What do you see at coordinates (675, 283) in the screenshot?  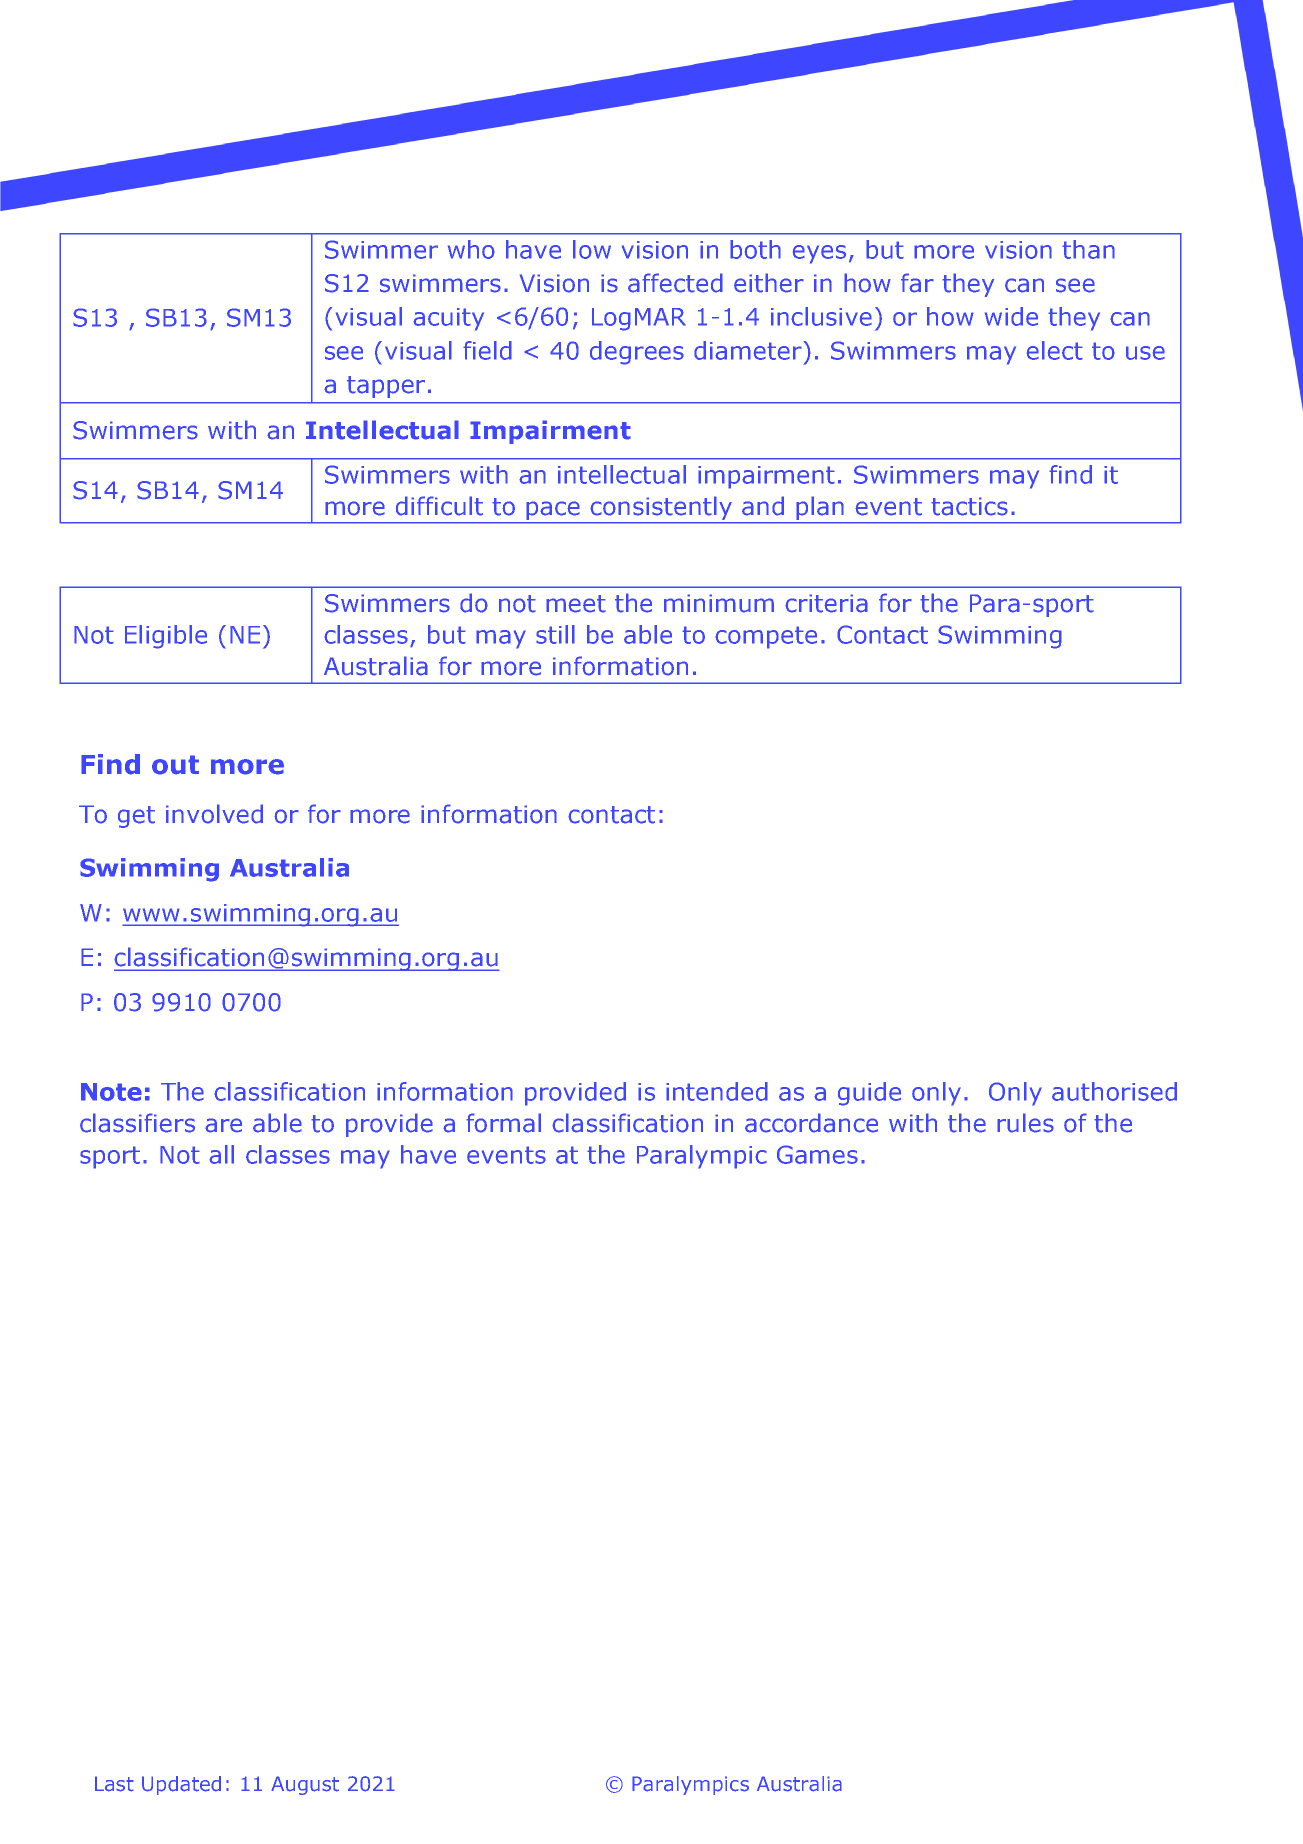 I see `affected` at bounding box center [675, 283].
